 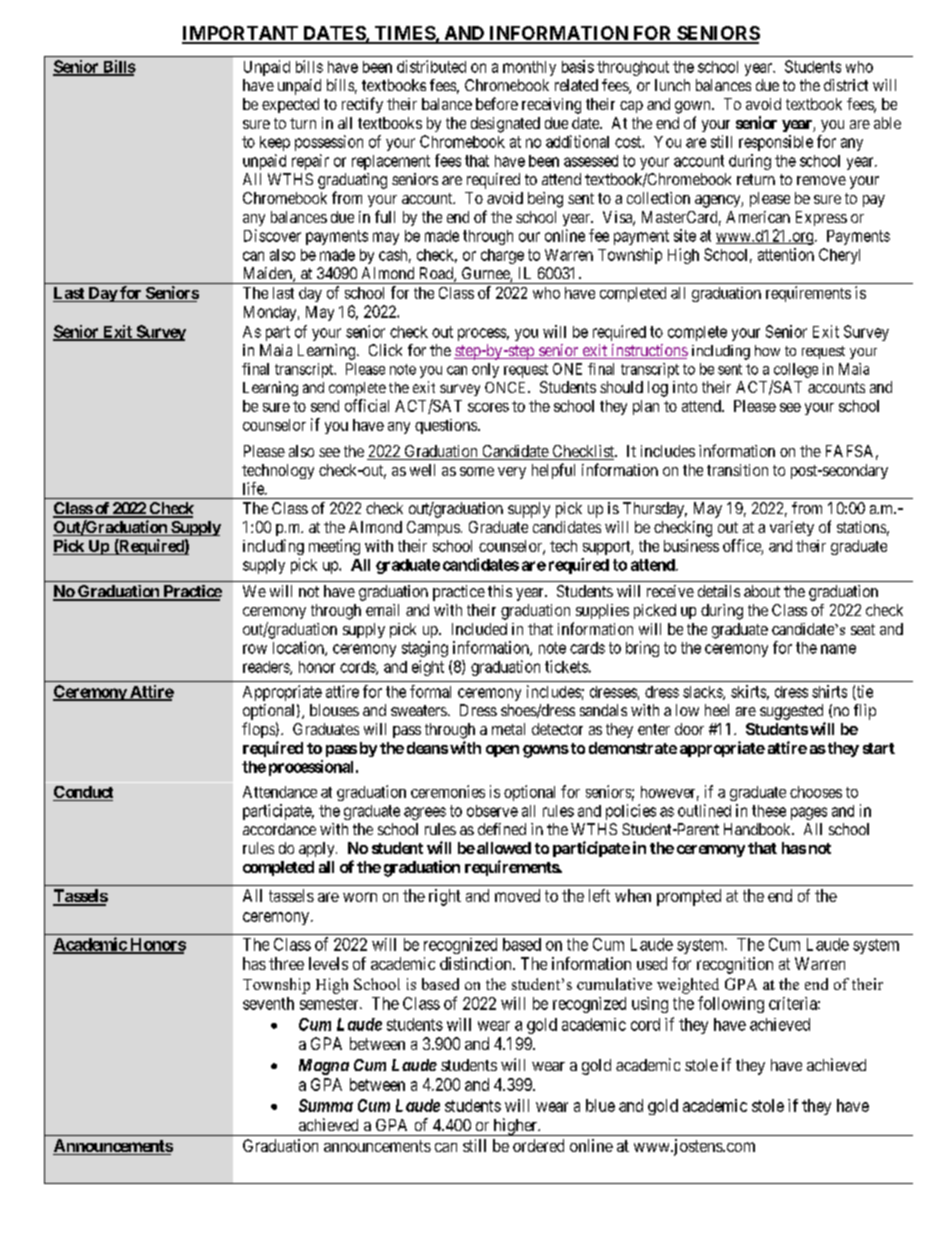 I want to click on about, so click(x=762, y=591).
